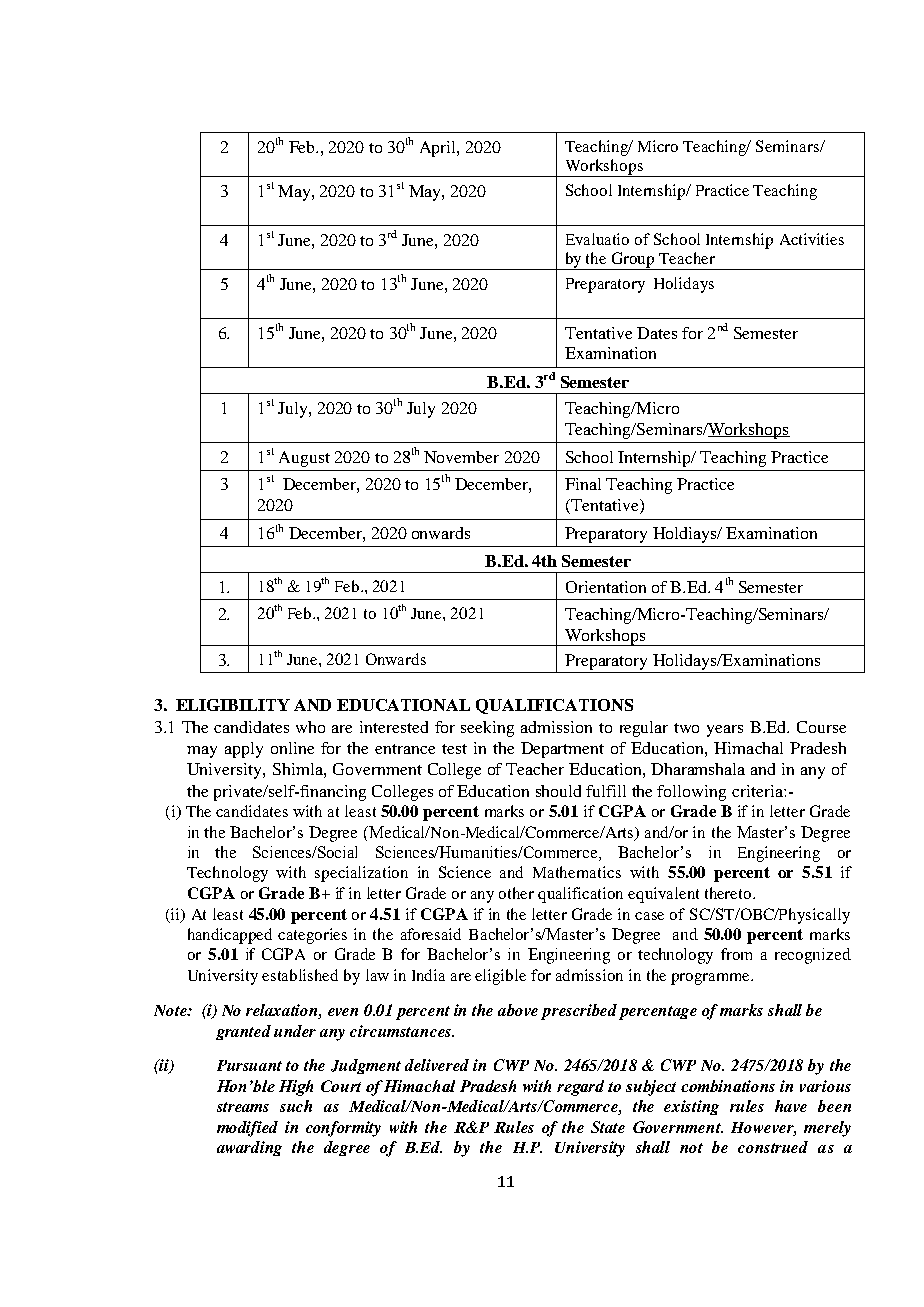 The width and height of the page is (924, 1307). Describe the element at coordinates (487, 729) in the page. I see `seeking` at that location.
